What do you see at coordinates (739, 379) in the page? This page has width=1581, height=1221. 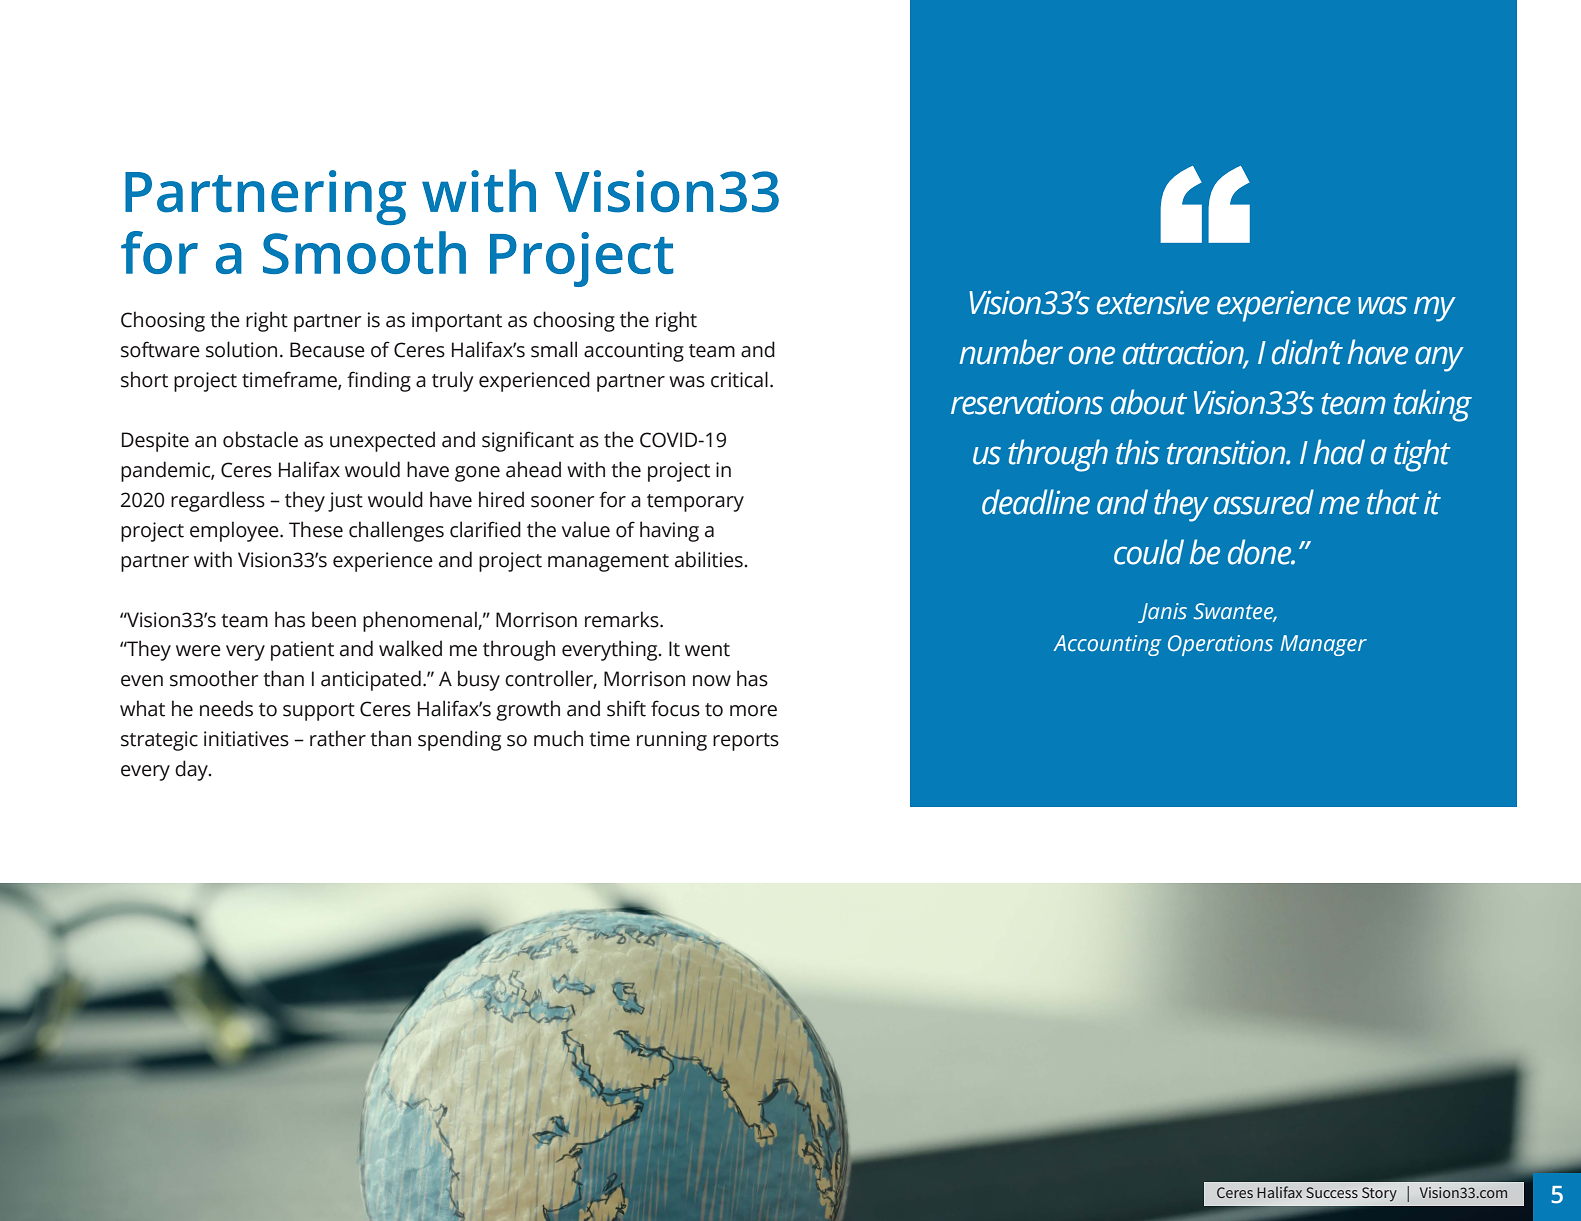 I see `critical` at bounding box center [739, 379].
